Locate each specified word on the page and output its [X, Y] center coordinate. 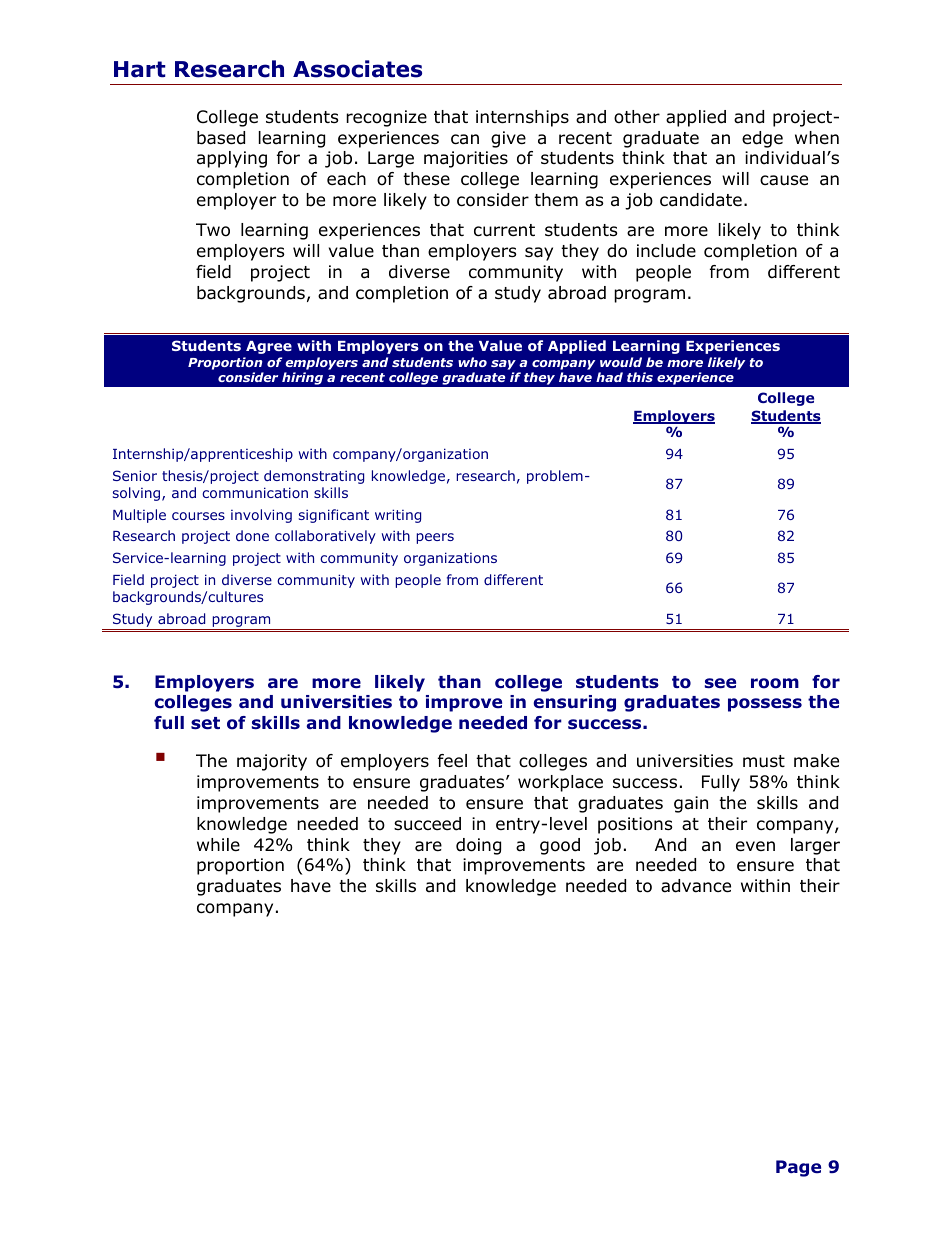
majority [272, 762]
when [817, 138]
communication [255, 492]
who [472, 362]
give [508, 139]
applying [232, 159]
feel [452, 760]
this [640, 377]
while [218, 845]
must [764, 761]
